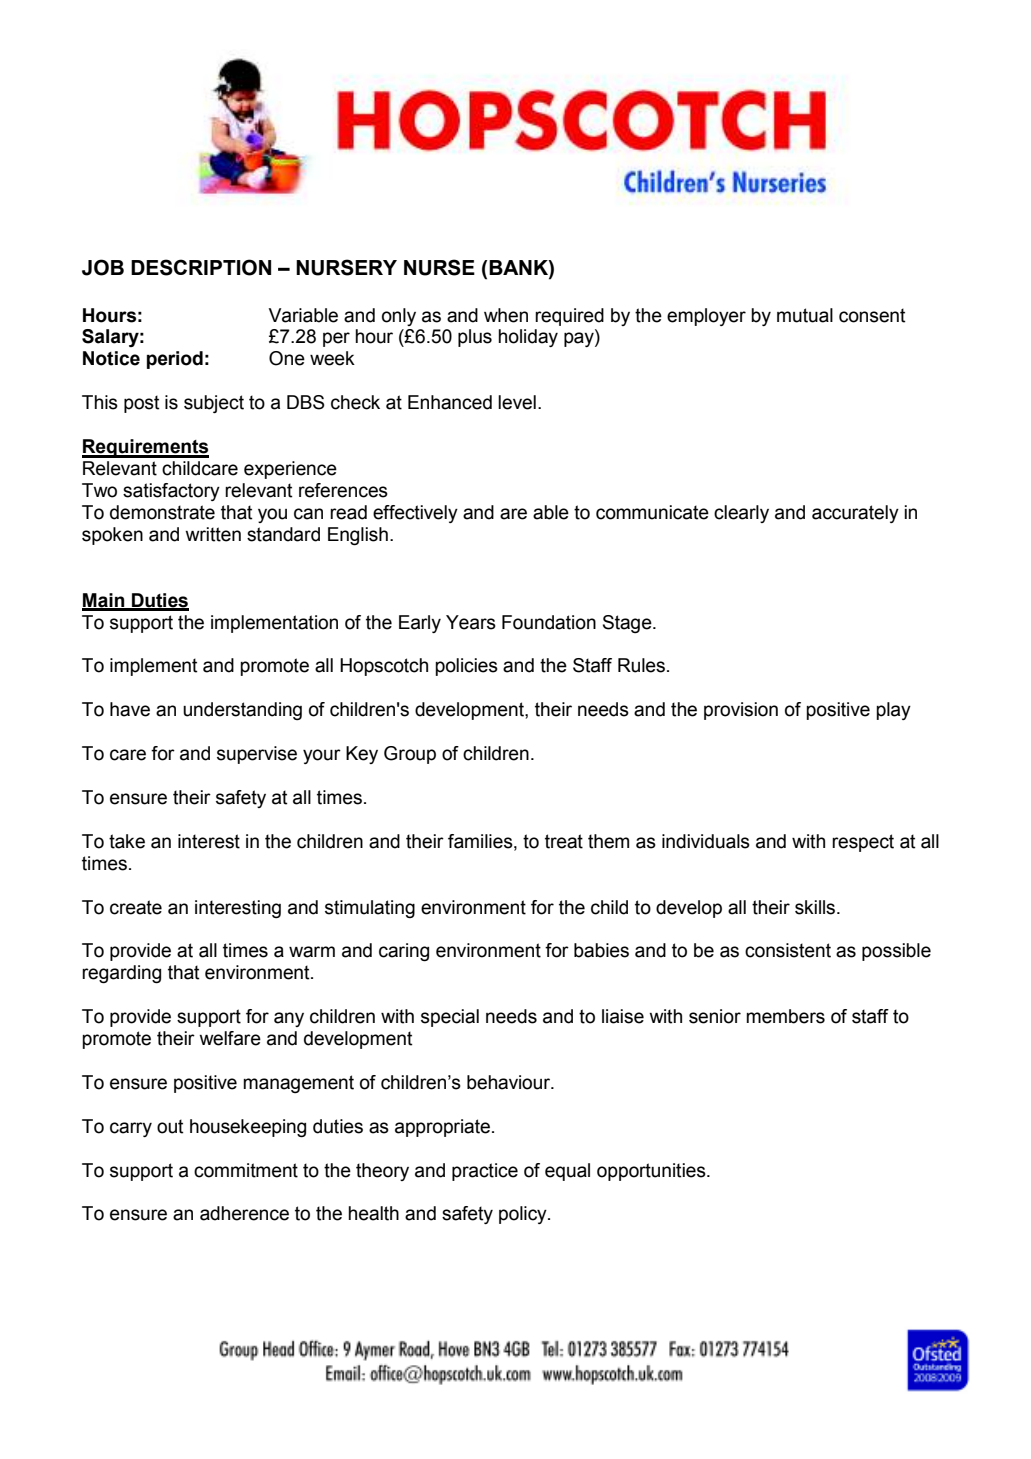 The image size is (1031, 1459). Describe the element at coordinates (855, 514) in the image. I see `accurately` at that location.
